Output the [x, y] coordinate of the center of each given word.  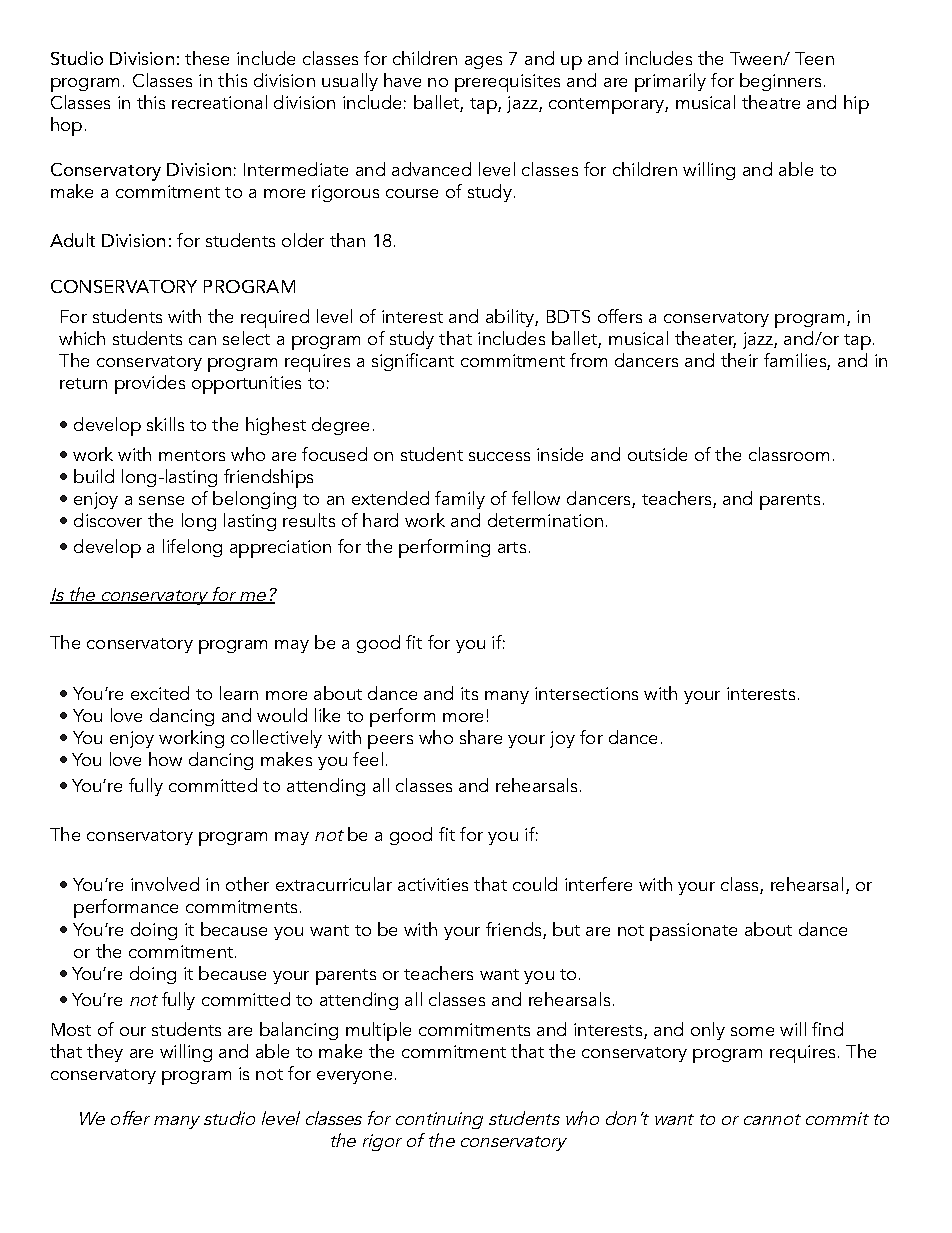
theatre [771, 102]
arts [512, 547]
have [402, 80]
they [105, 1053]
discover [108, 520]
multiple [378, 1031]
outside [657, 454]
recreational [219, 102]
